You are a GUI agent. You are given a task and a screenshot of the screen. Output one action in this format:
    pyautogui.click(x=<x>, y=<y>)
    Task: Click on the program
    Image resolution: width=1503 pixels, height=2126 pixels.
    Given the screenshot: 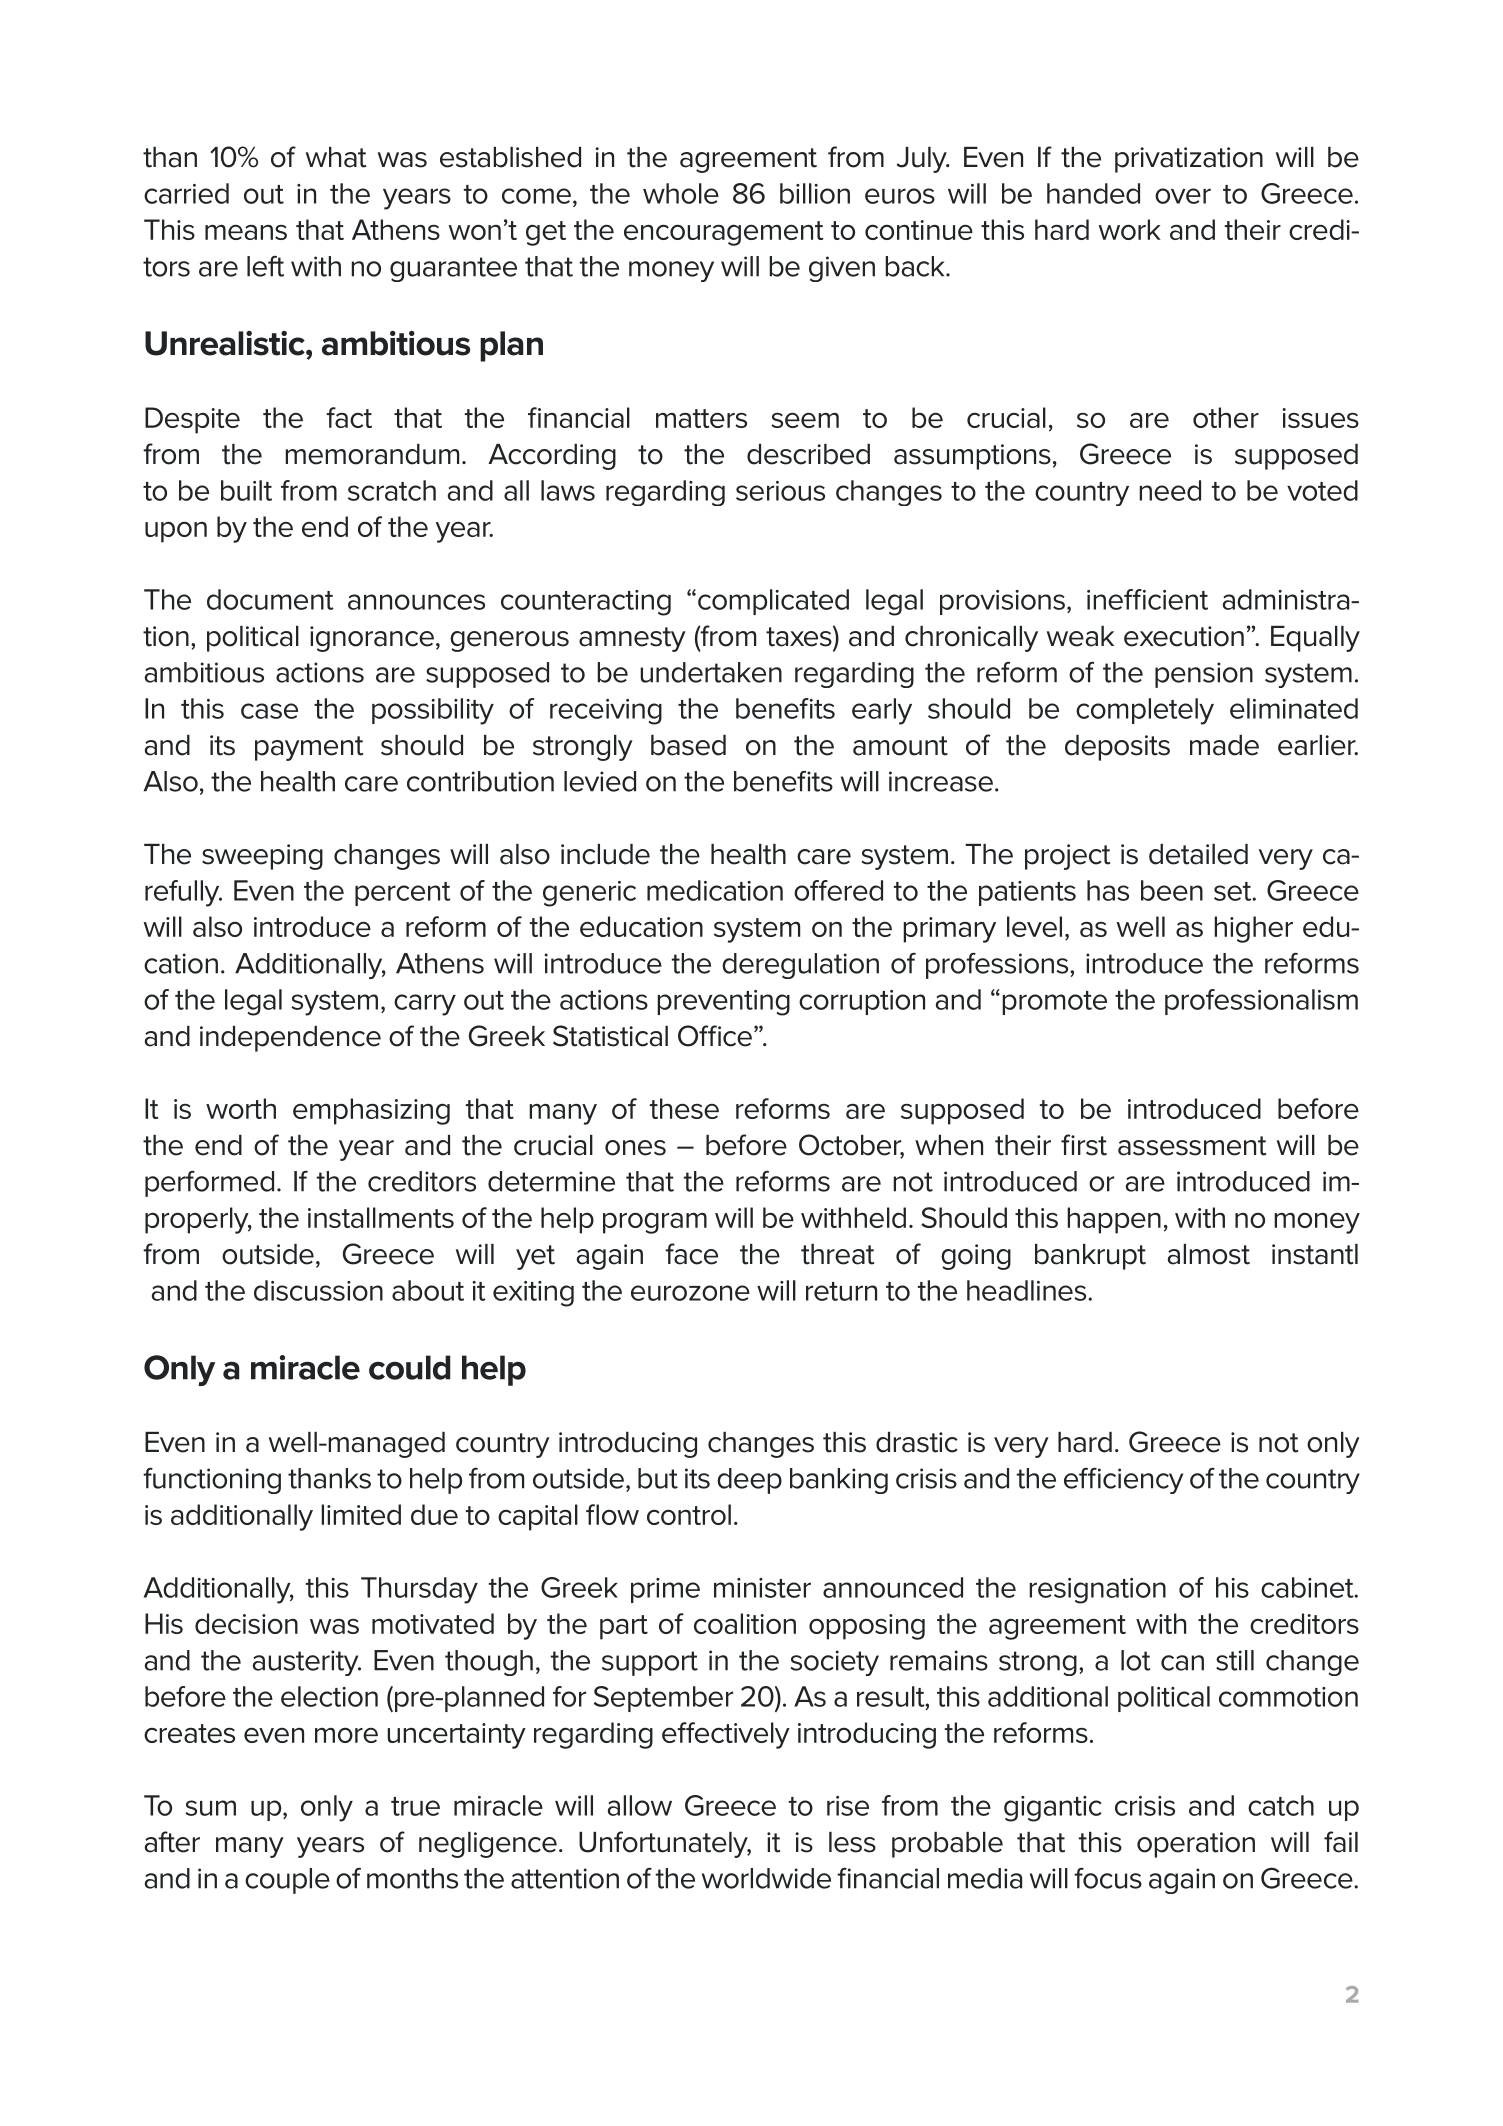 What is the action you would take?
    pyautogui.click(x=655, y=1223)
